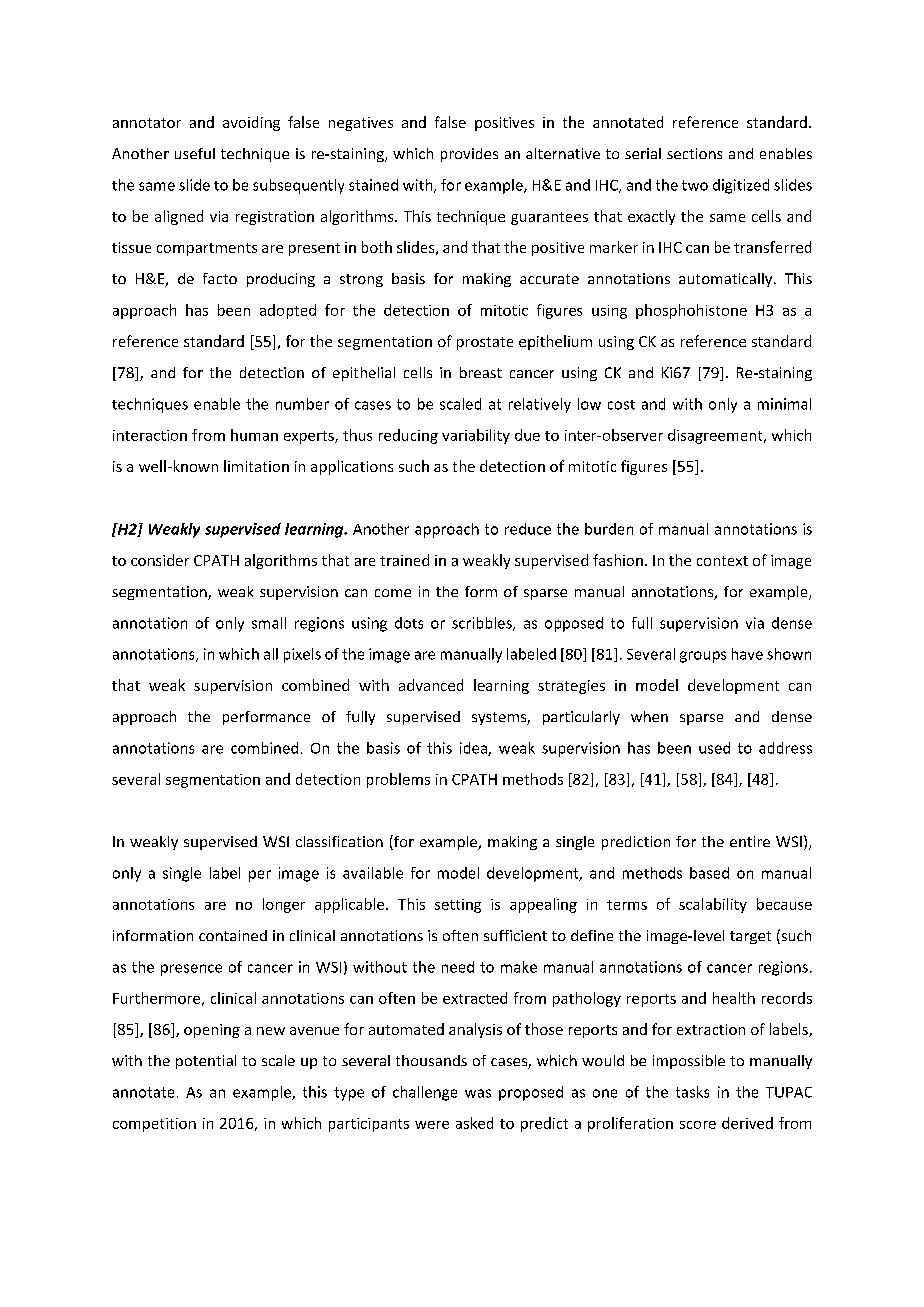  I want to click on potential, so click(206, 1062).
